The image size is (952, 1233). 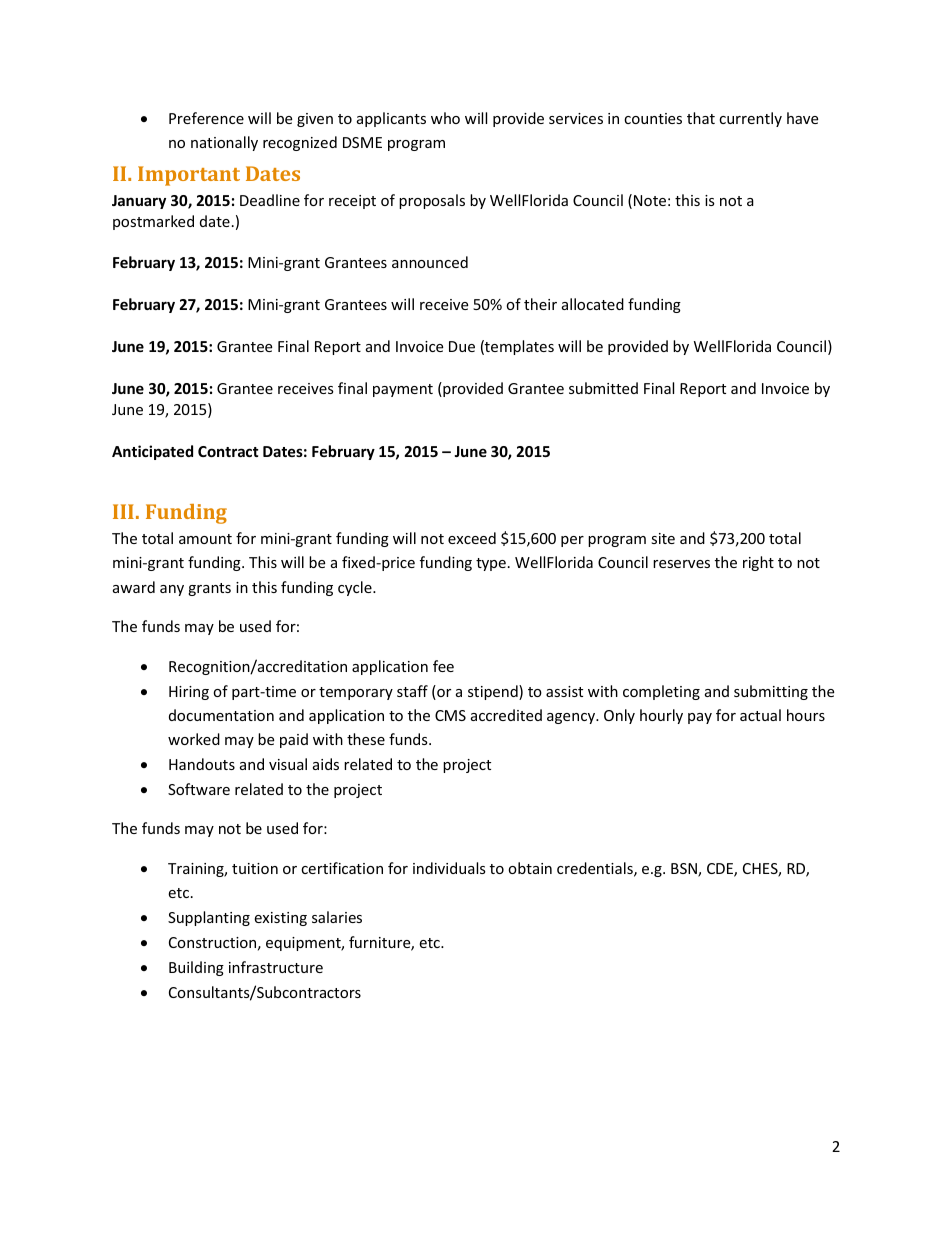 What do you see at coordinates (758, 563) in the screenshot?
I see `right` at bounding box center [758, 563].
